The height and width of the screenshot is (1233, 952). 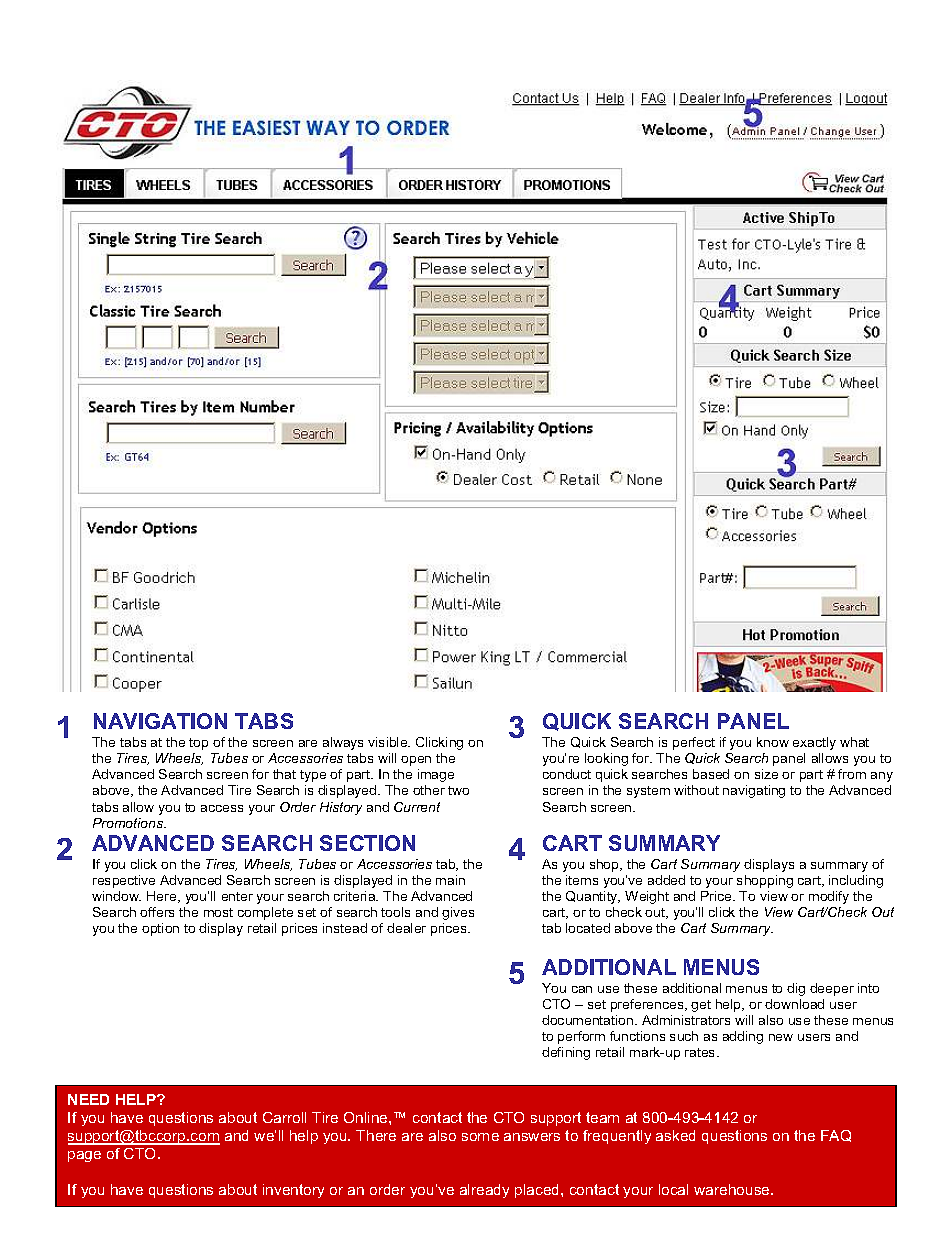 What do you see at coordinates (367, 843) in the screenshot?
I see `SECTION` at bounding box center [367, 843].
